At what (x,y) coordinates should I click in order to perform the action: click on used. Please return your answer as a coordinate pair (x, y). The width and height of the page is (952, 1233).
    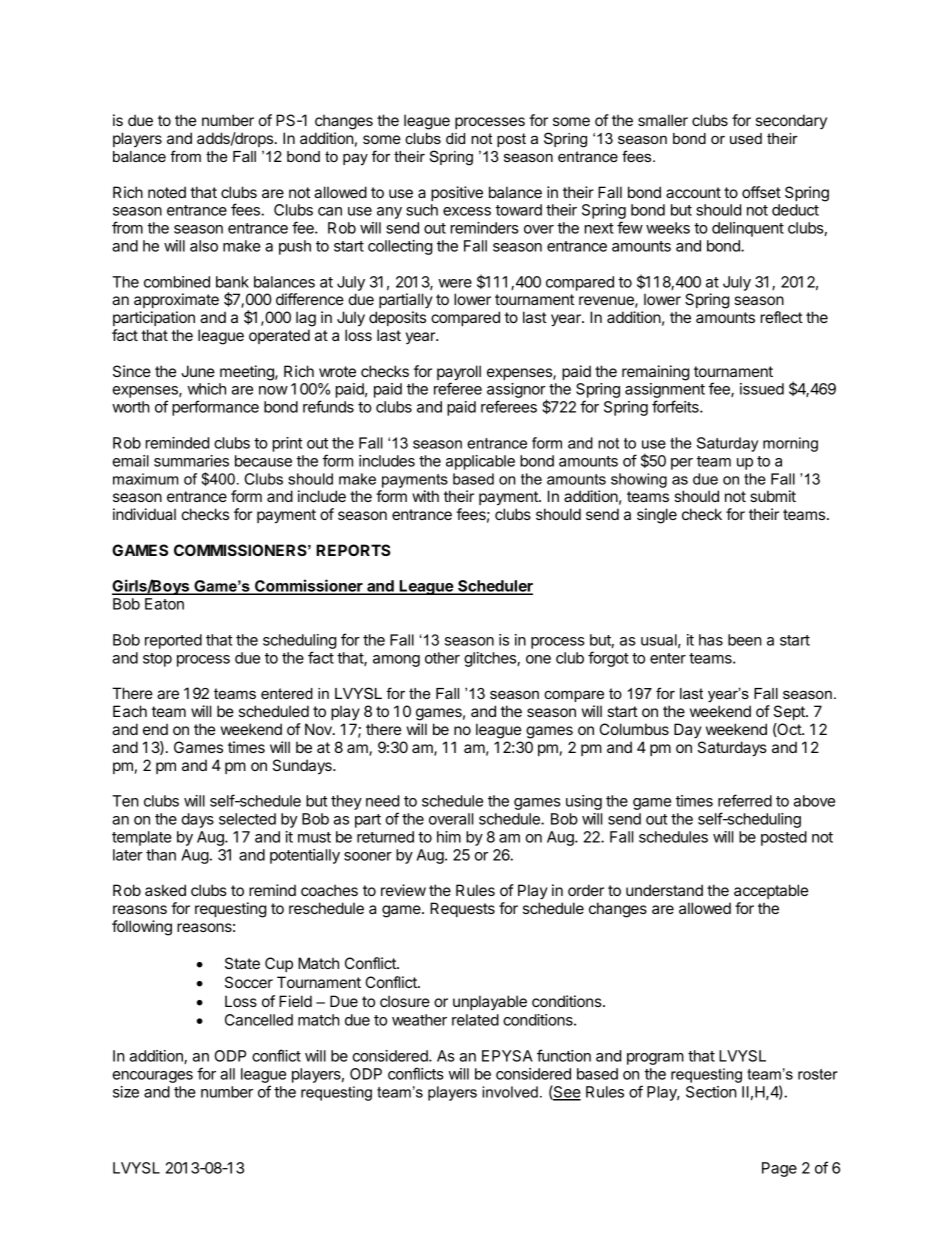
    Looking at the image, I should click on (746, 138).
